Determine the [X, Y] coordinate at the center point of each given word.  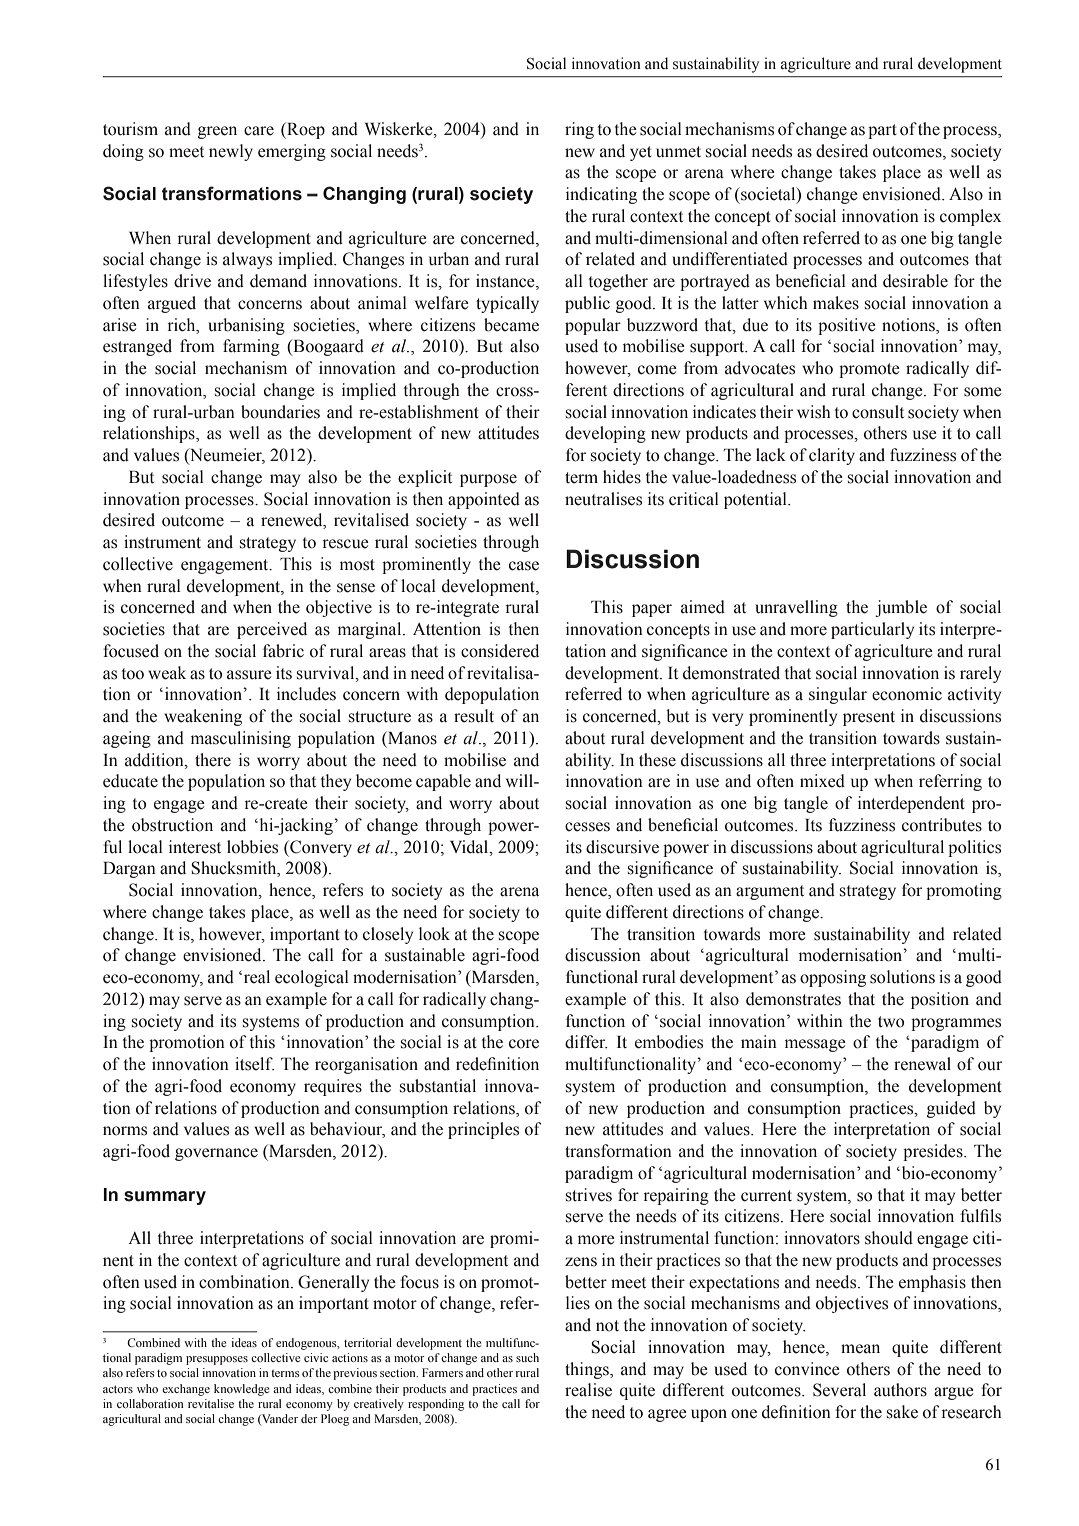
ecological [312, 978]
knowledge [242, 1390]
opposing [833, 978]
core [524, 1044]
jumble [901, 608]
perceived [272, 630]
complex [970, 217]
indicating [601, 195]
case [524, 566]
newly [231, 152]
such [527, 1357]
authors [900, 1390]
